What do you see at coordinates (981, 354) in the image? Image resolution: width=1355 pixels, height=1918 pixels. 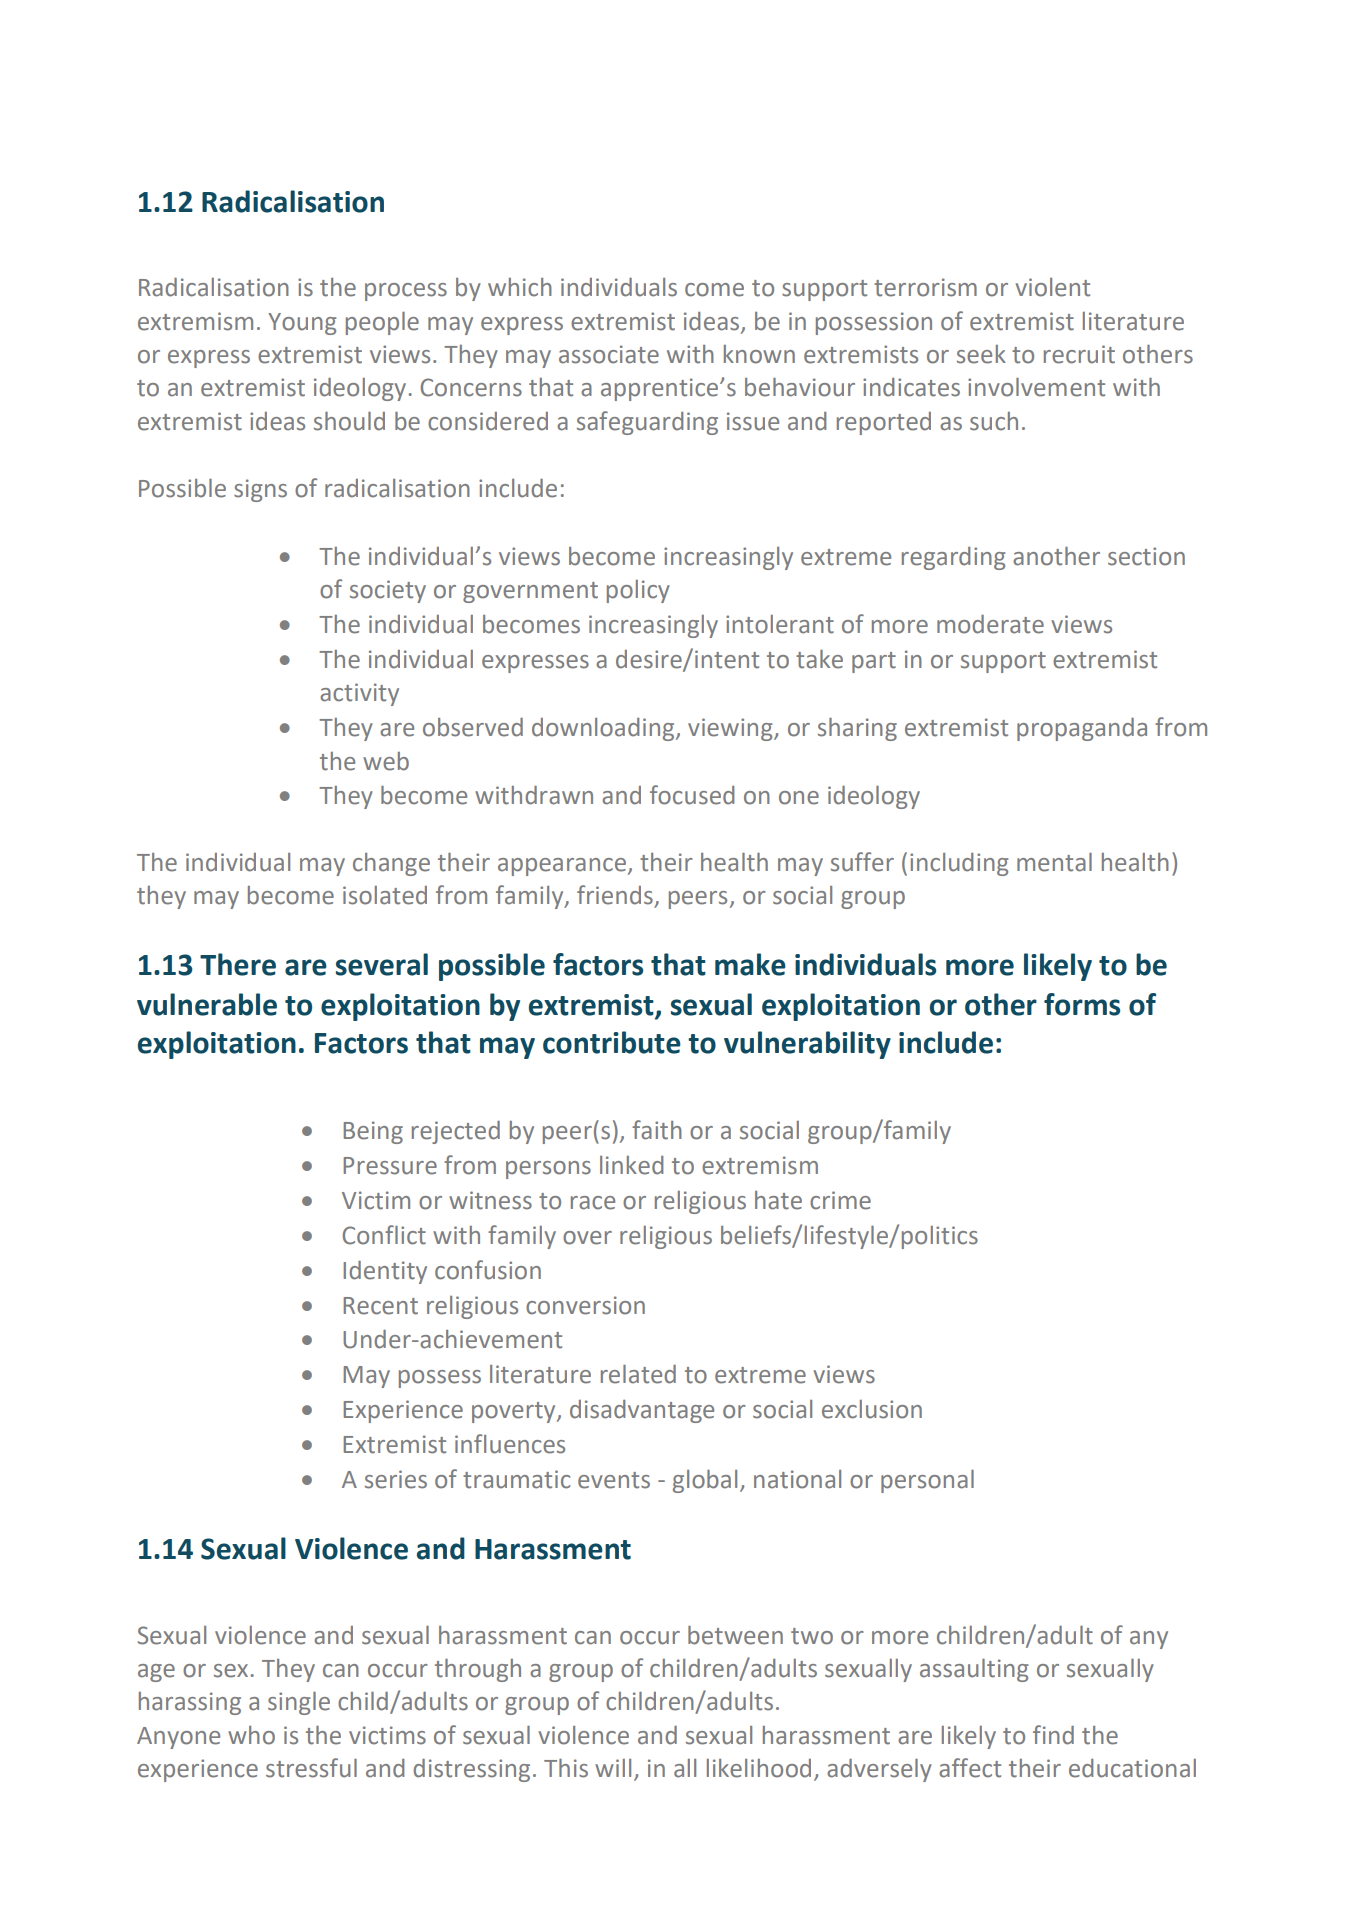 I see `seek` at bounding box center [981, 354].
